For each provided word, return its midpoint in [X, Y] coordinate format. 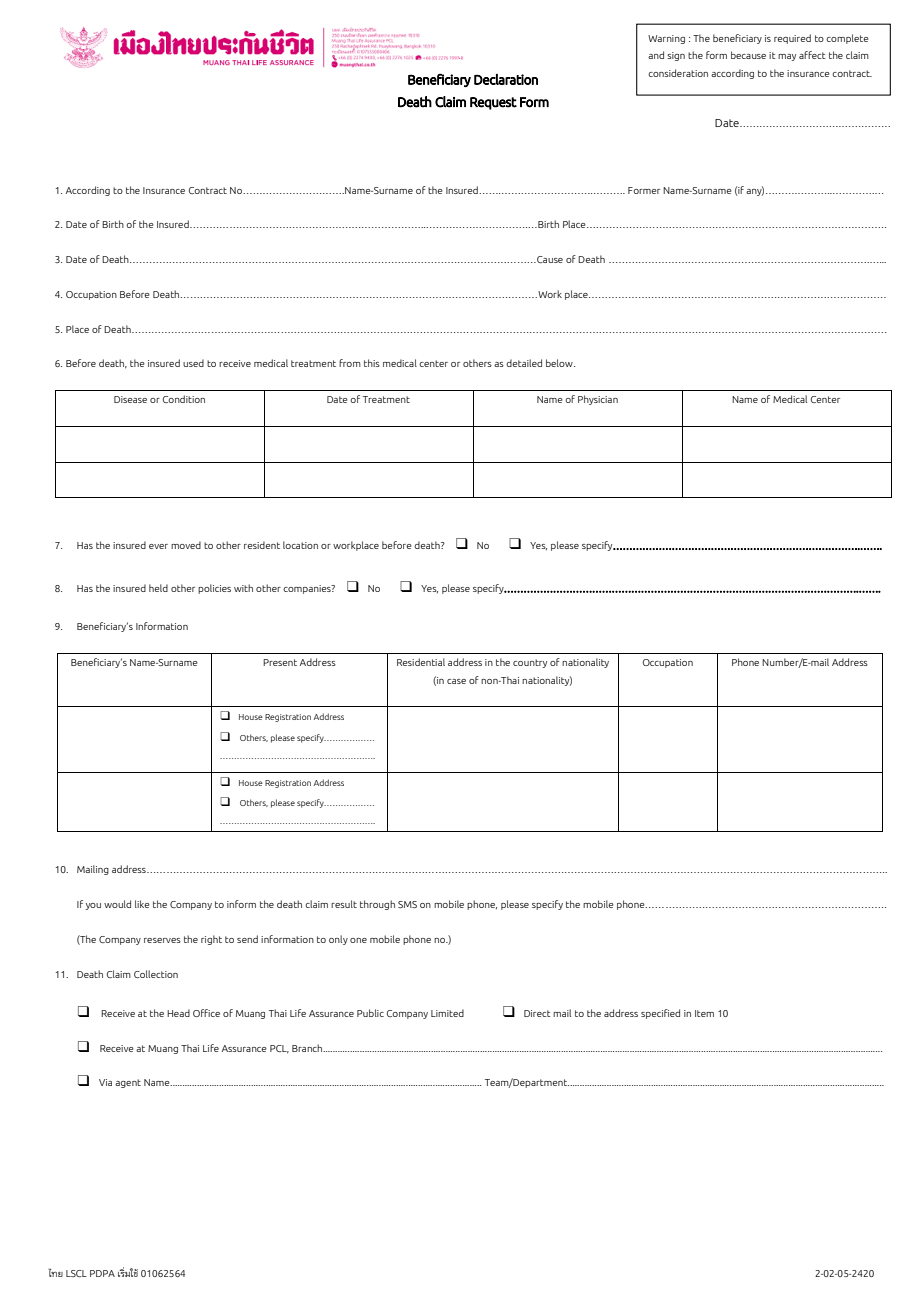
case [456, 681]
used [193, 363]
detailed [524, 363]
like [142, 904]
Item [704, 1013]
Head [178, 1013]
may [787, 57]
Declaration [506, 79]
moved [186, 545]
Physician [598, 400]
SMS [407, 904]
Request [493, 103]
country [530, 663]
